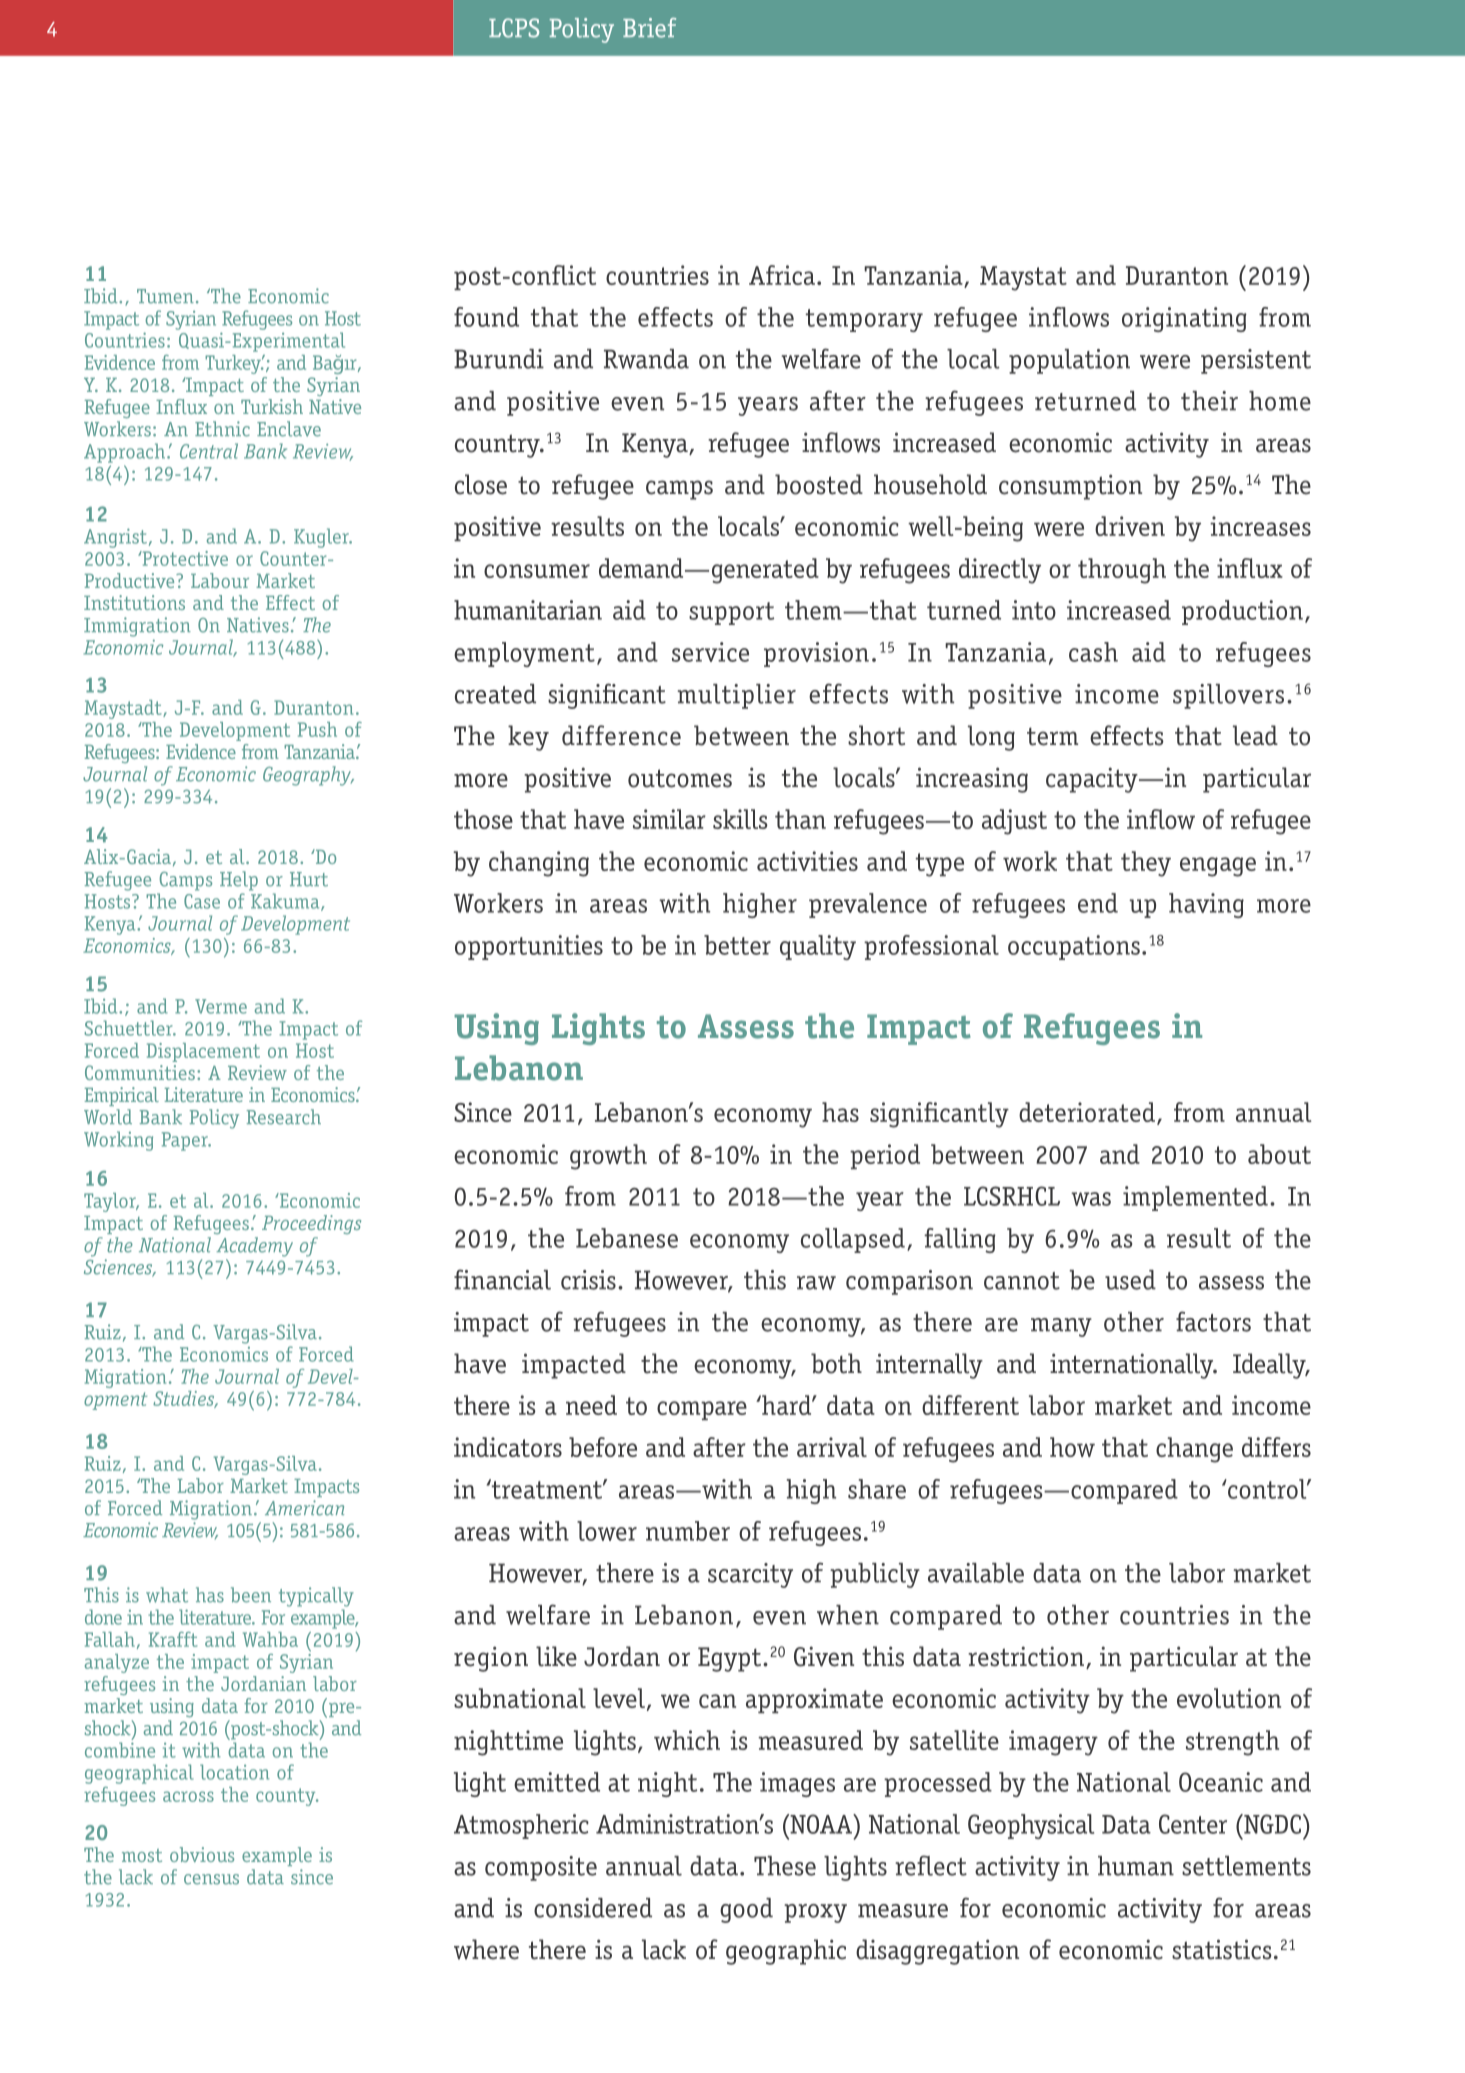 Image resolution: width=1465 pixels, height=2073 pixels. I want to click on found, so click(486, 317).
